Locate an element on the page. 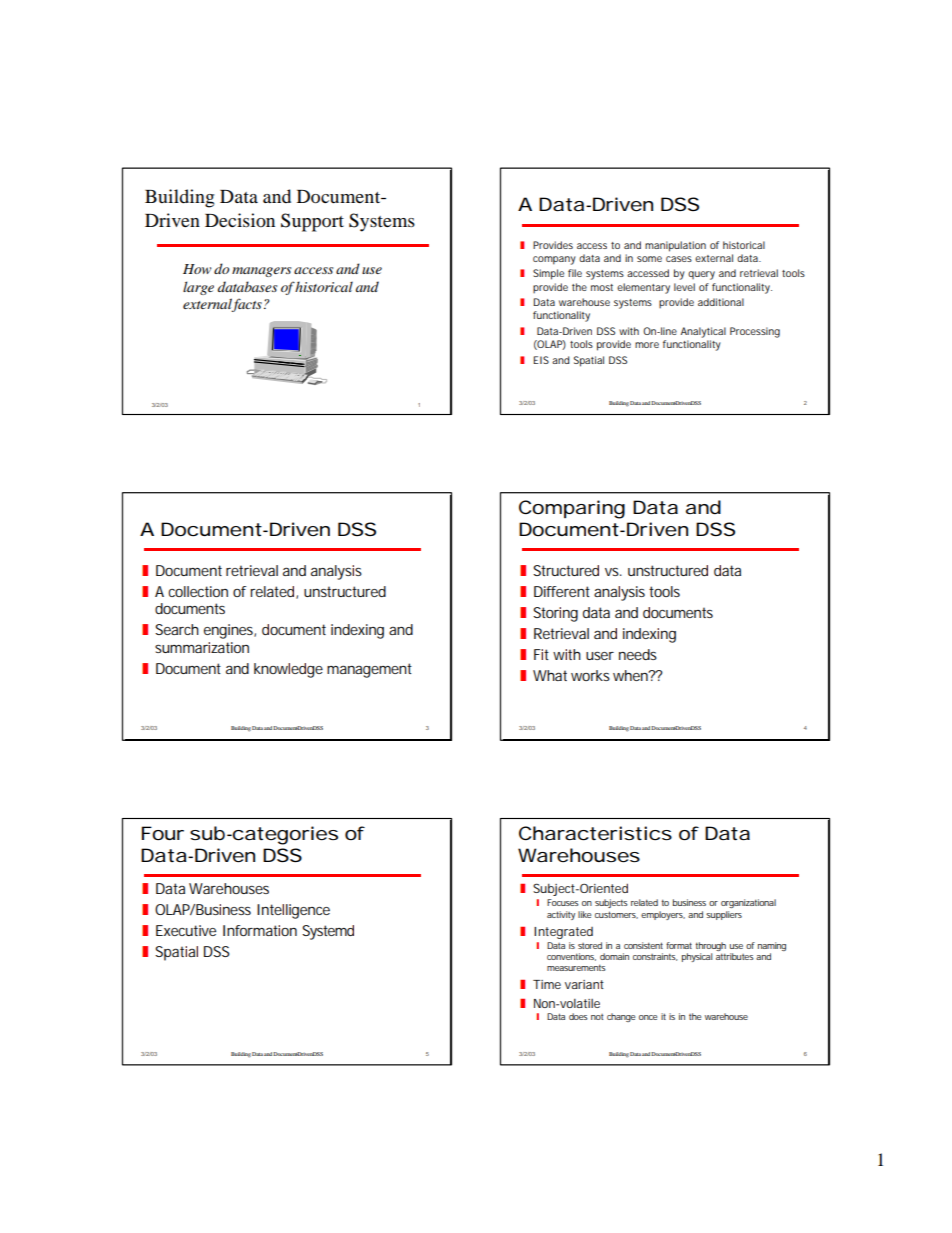 The image size is (952, 1233). Comparing is located at coordinates (572, 509).
